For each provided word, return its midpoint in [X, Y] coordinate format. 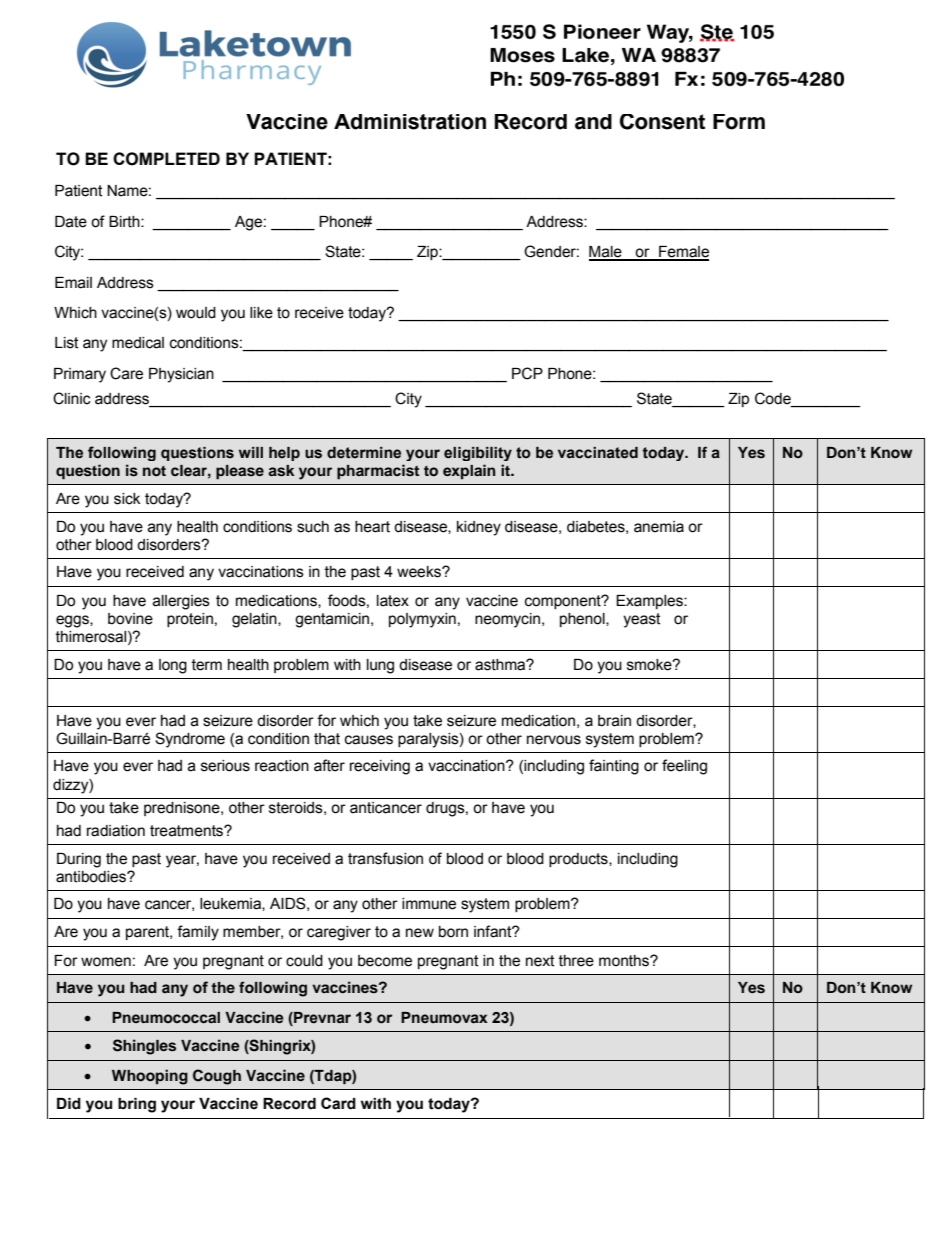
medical [138, 343]
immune [429, 904]
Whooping [150, 1077]
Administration [410, 122]
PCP [527, 373]
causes [369, 740]
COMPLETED [166, 159]
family [198, 933]
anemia [659, 527]
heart [372, 527]
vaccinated [598, 453]
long [173, 666]
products [579, 860]
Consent [662, 122]
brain [614, 721]
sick [127, 499]
